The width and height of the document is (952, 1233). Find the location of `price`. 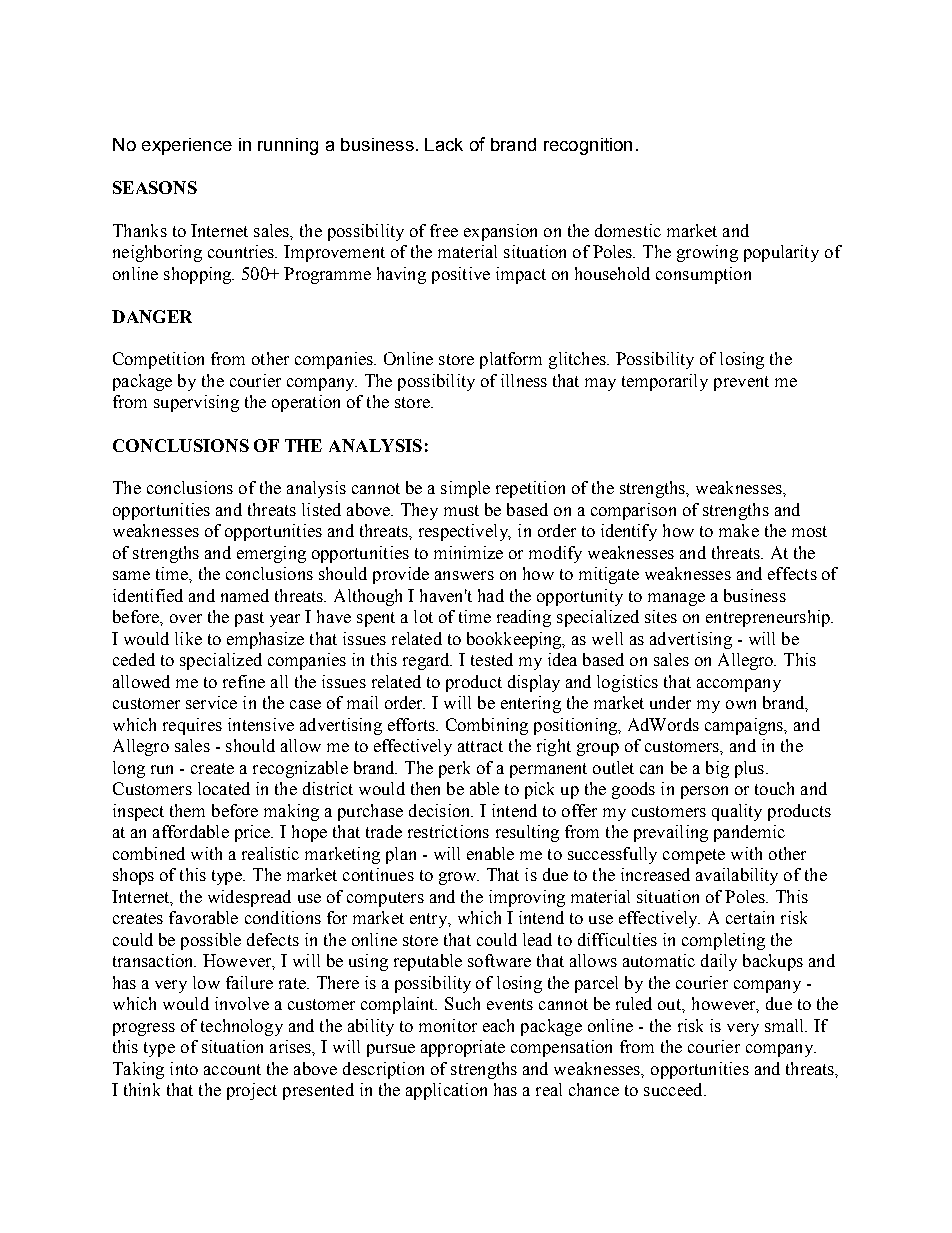

price is located at coordinates (254, 833).
